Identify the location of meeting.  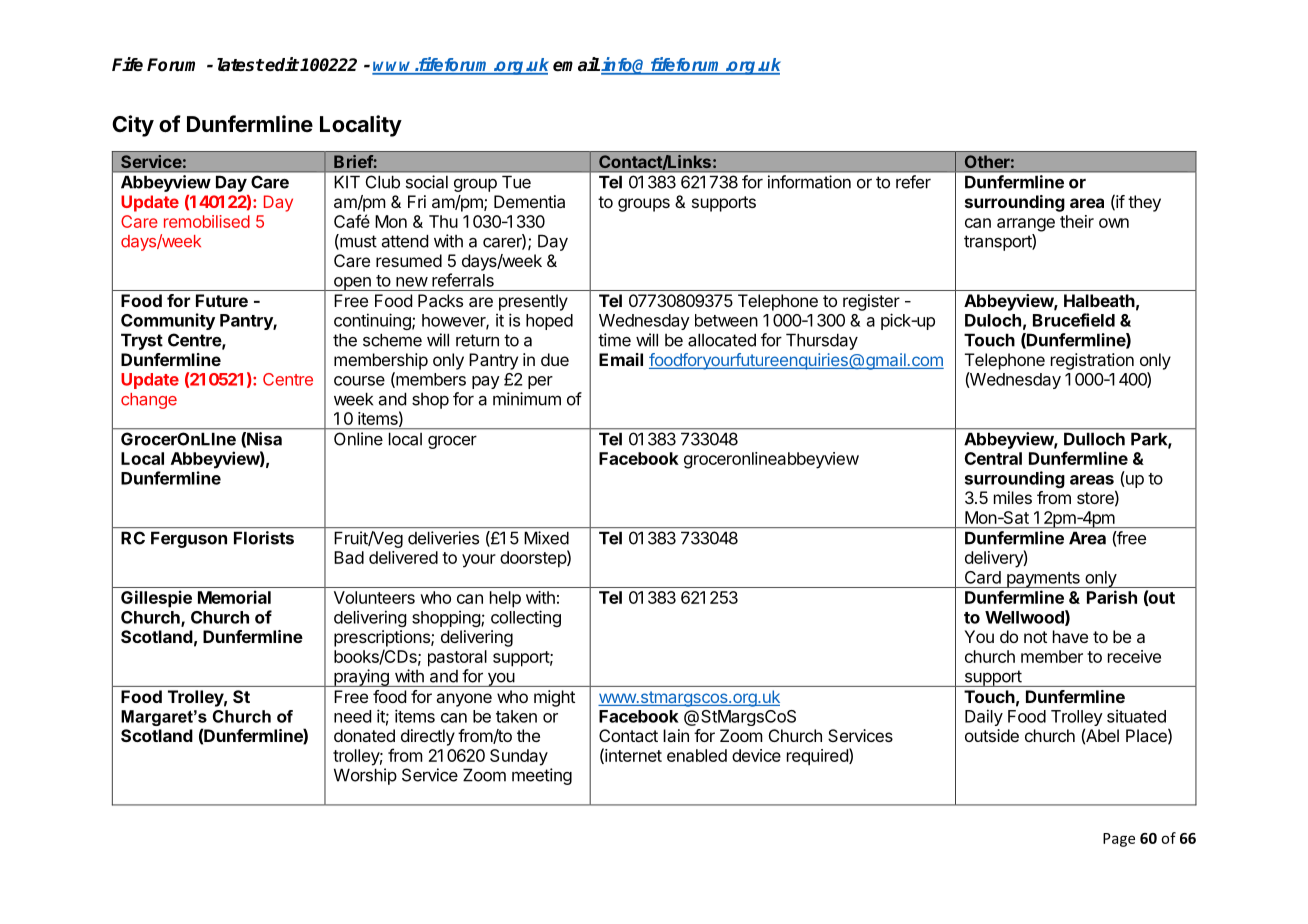
(542, 776).
